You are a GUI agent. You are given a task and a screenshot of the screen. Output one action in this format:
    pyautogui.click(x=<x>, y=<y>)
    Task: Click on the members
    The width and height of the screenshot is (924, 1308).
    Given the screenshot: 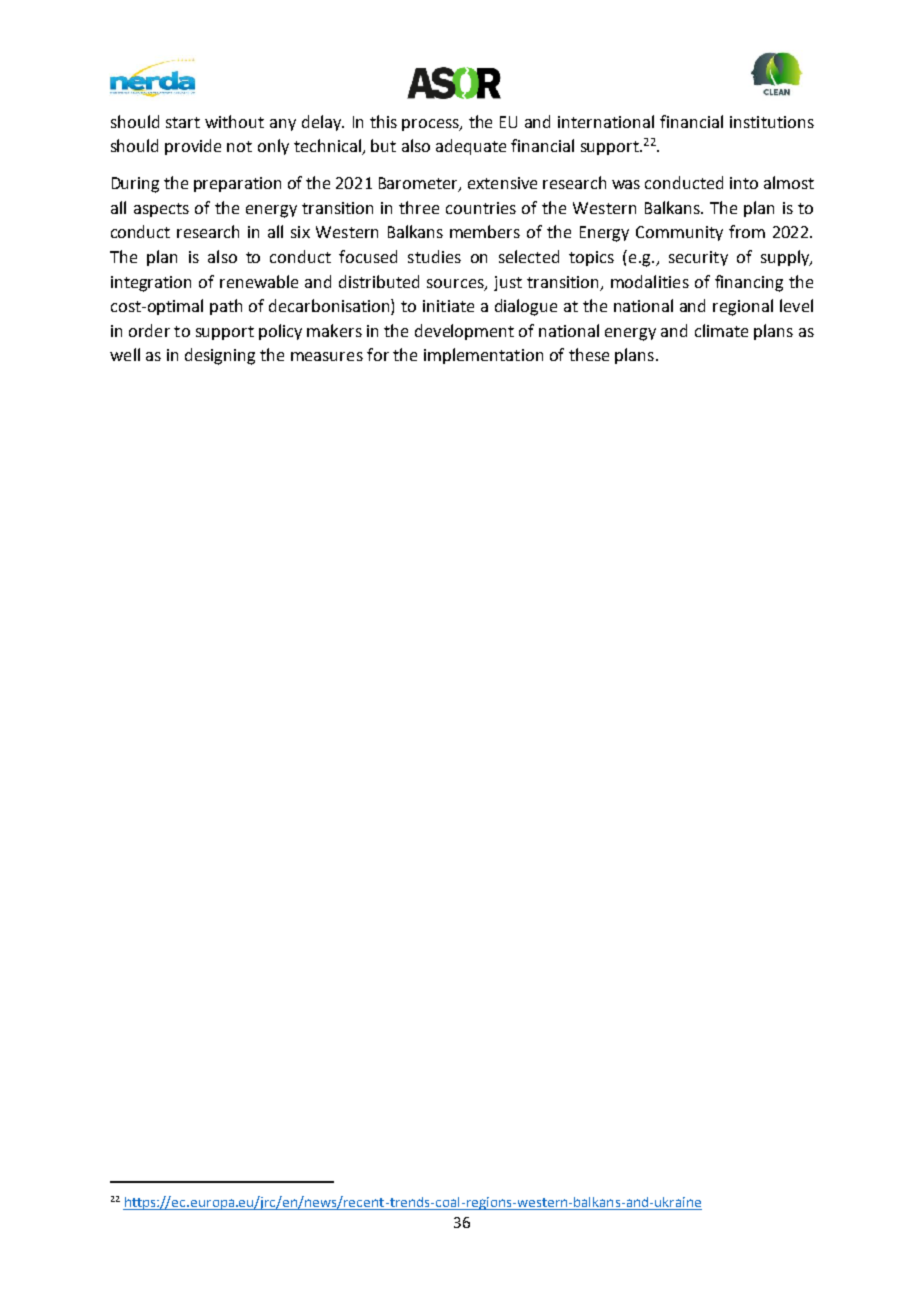 What is the action you would take?
    pyautogui.click(x=485, y=231)
